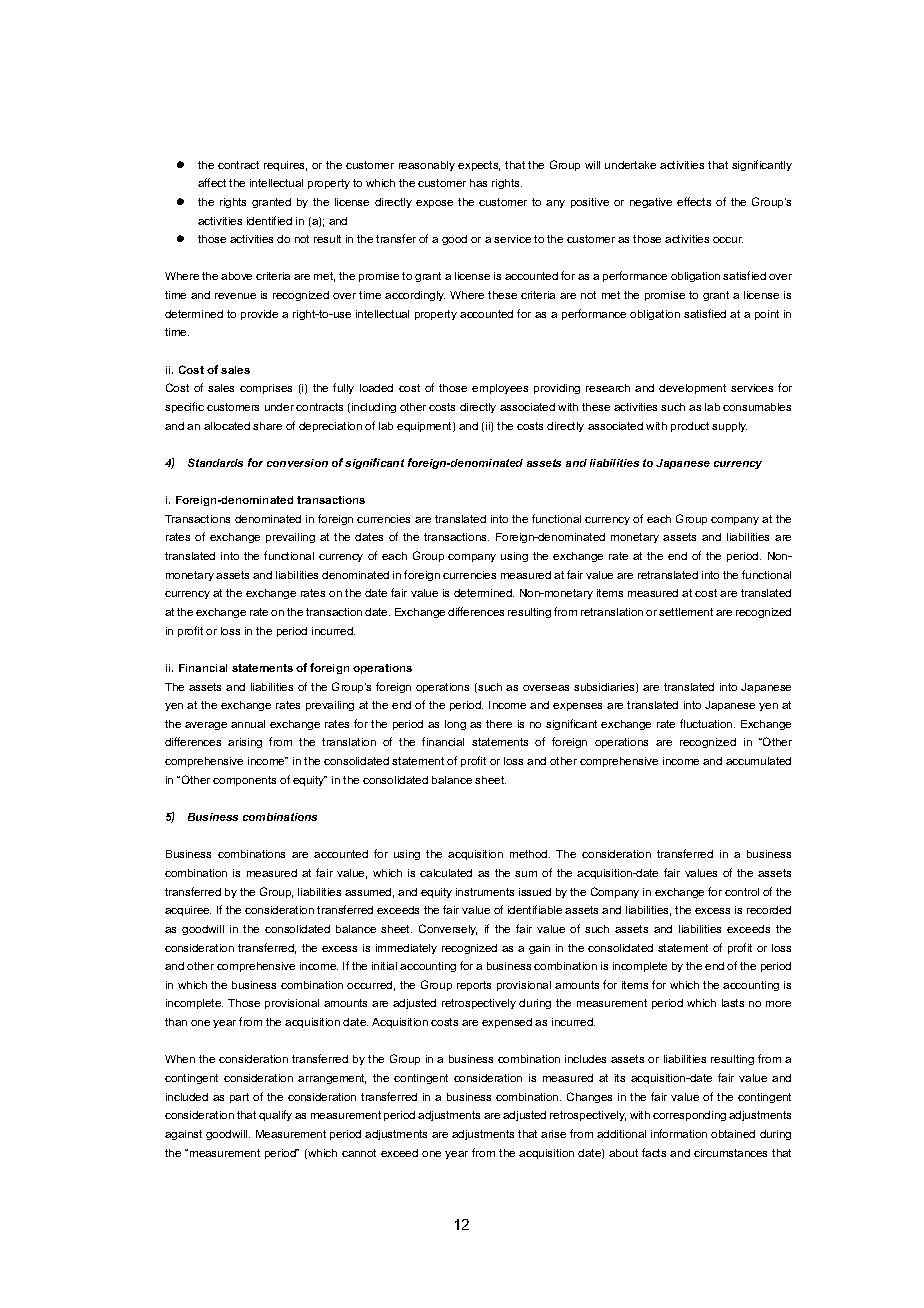 The width and height of the screenshot is (924, 1308). What do you see at coordinates (425, 427) in the screenshot?
I see `equipment` at bounding box center [425, 427].
